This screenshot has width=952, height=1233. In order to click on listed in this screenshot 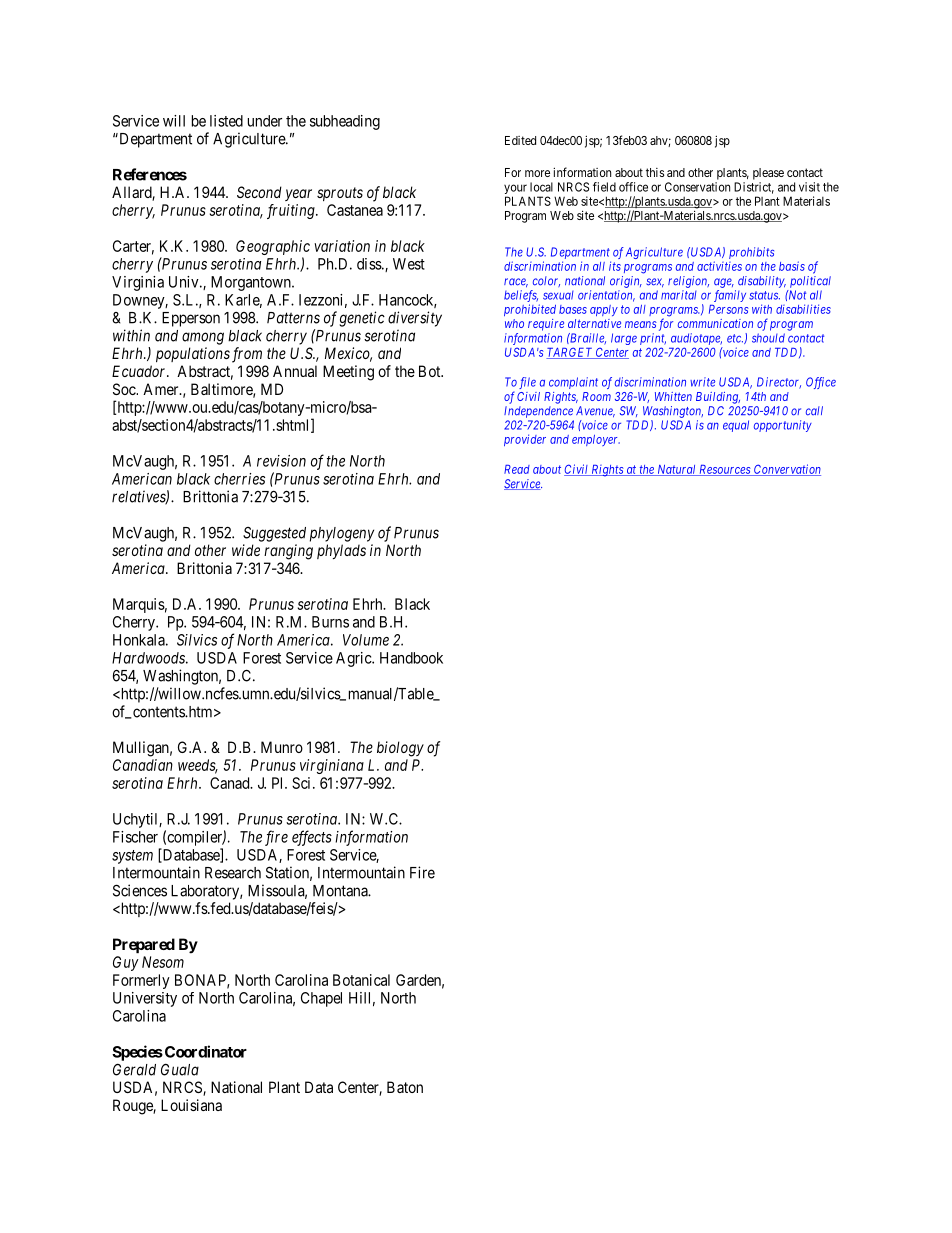, I will do `click(226, 121)`.
